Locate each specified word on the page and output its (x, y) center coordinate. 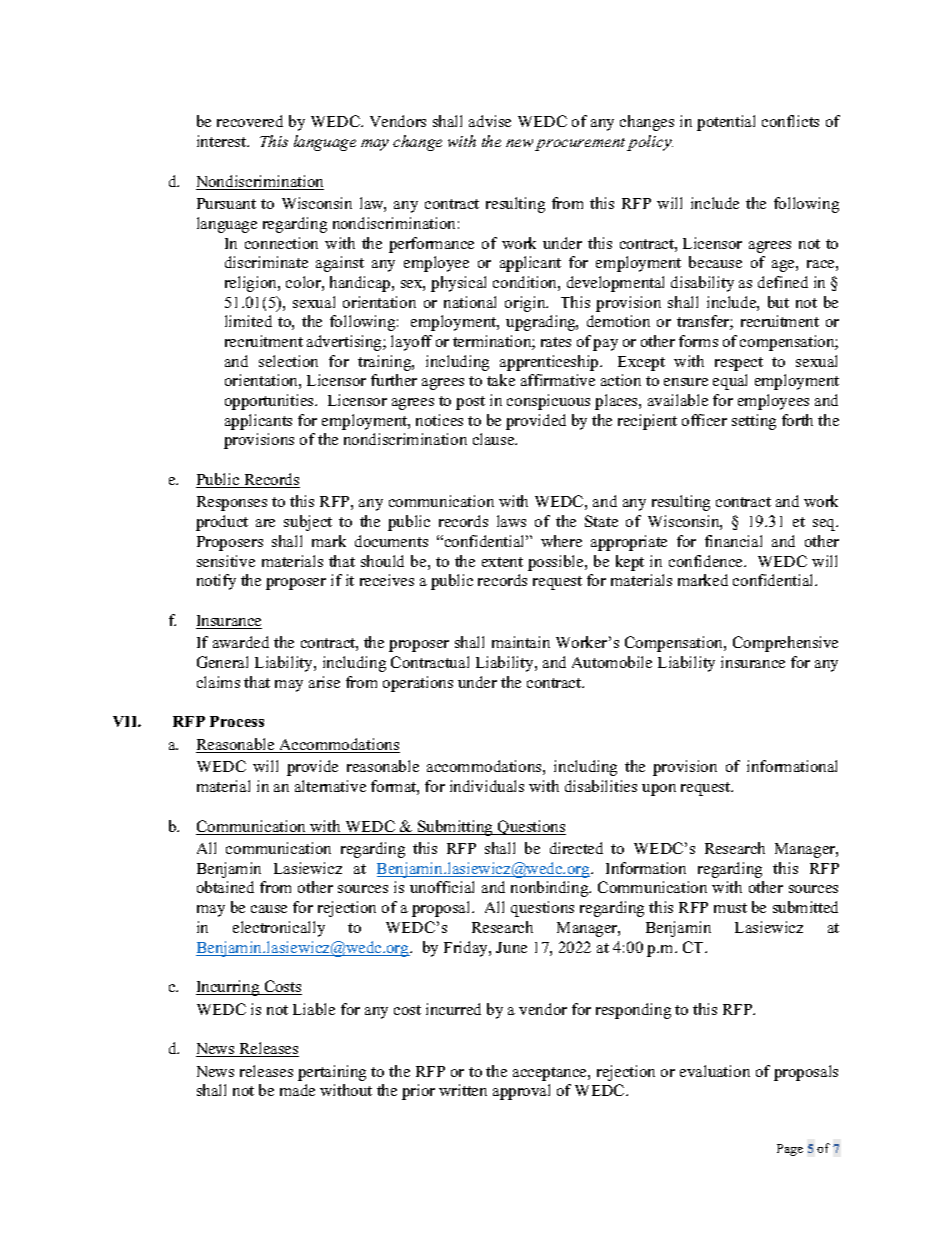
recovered (250, 121)
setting (754, 422)
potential (726, 123)
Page (790, 1150)
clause (495, 439)
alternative (330, 786)
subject (308, 523)
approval (521, 1092)
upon (659, 790)
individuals (487, 786)
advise (490, 121)
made (297, 1090)
